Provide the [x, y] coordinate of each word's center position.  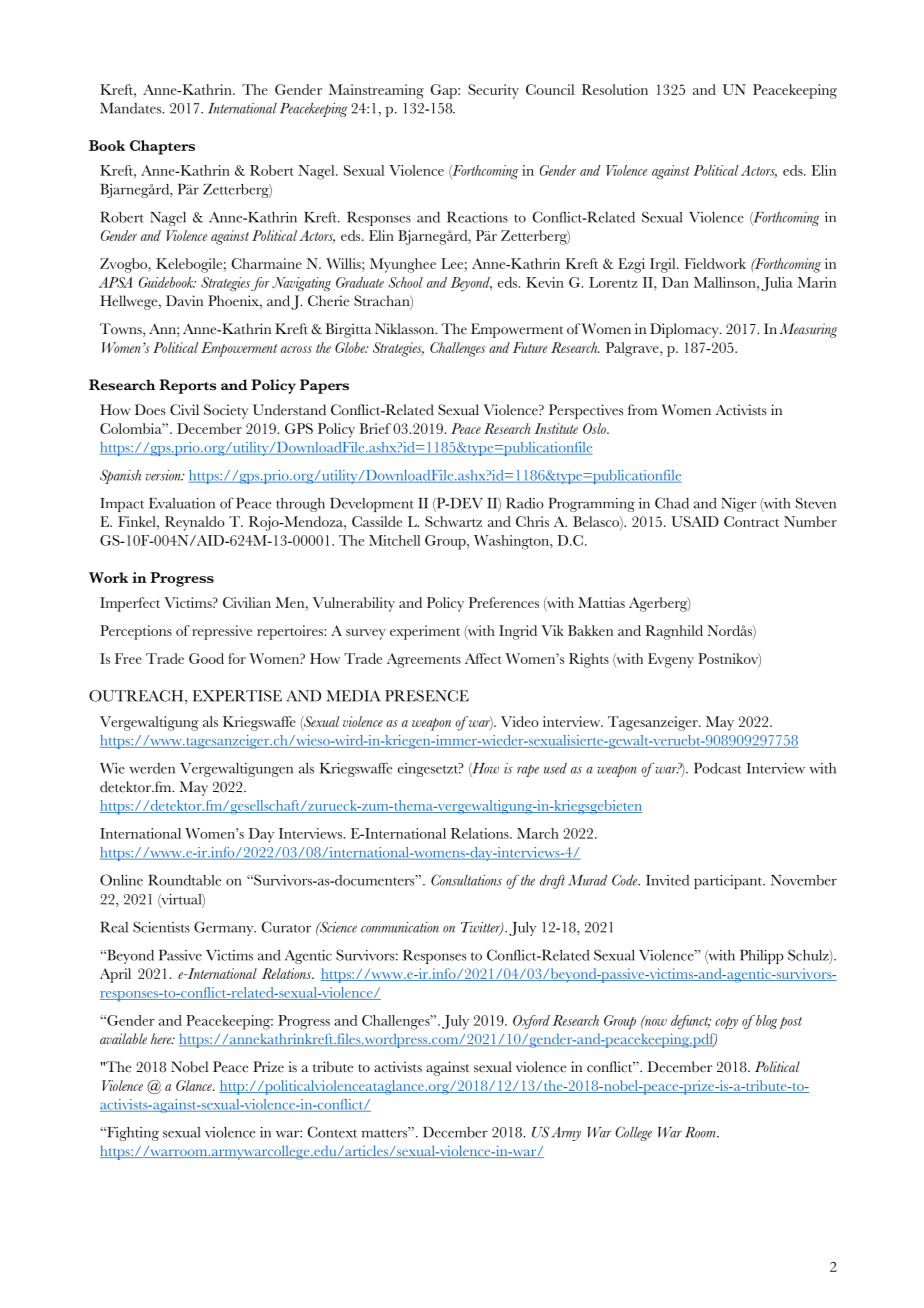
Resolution [615, 89]
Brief [375, 428]
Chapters [162, 147]
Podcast [717, 768]
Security [493, 91]
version [164, 475]
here [162, 1038]
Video [520, 721]
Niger [738, 505]
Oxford [531, 1022]
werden [152, 768]
